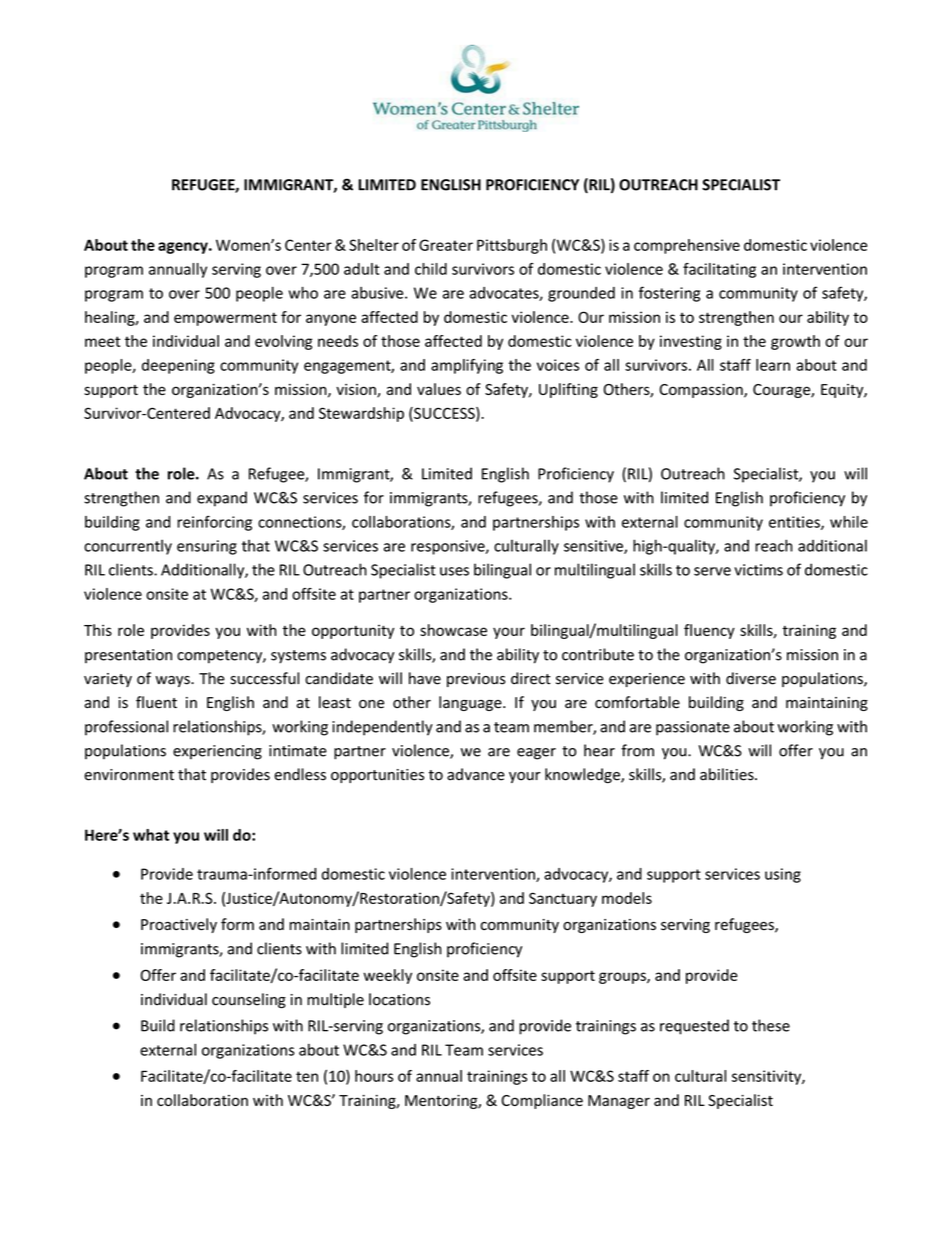  What do you see at coordinates (751, 678) in the screenshot?
I see `diverse` at bounding box center [751, 678].
